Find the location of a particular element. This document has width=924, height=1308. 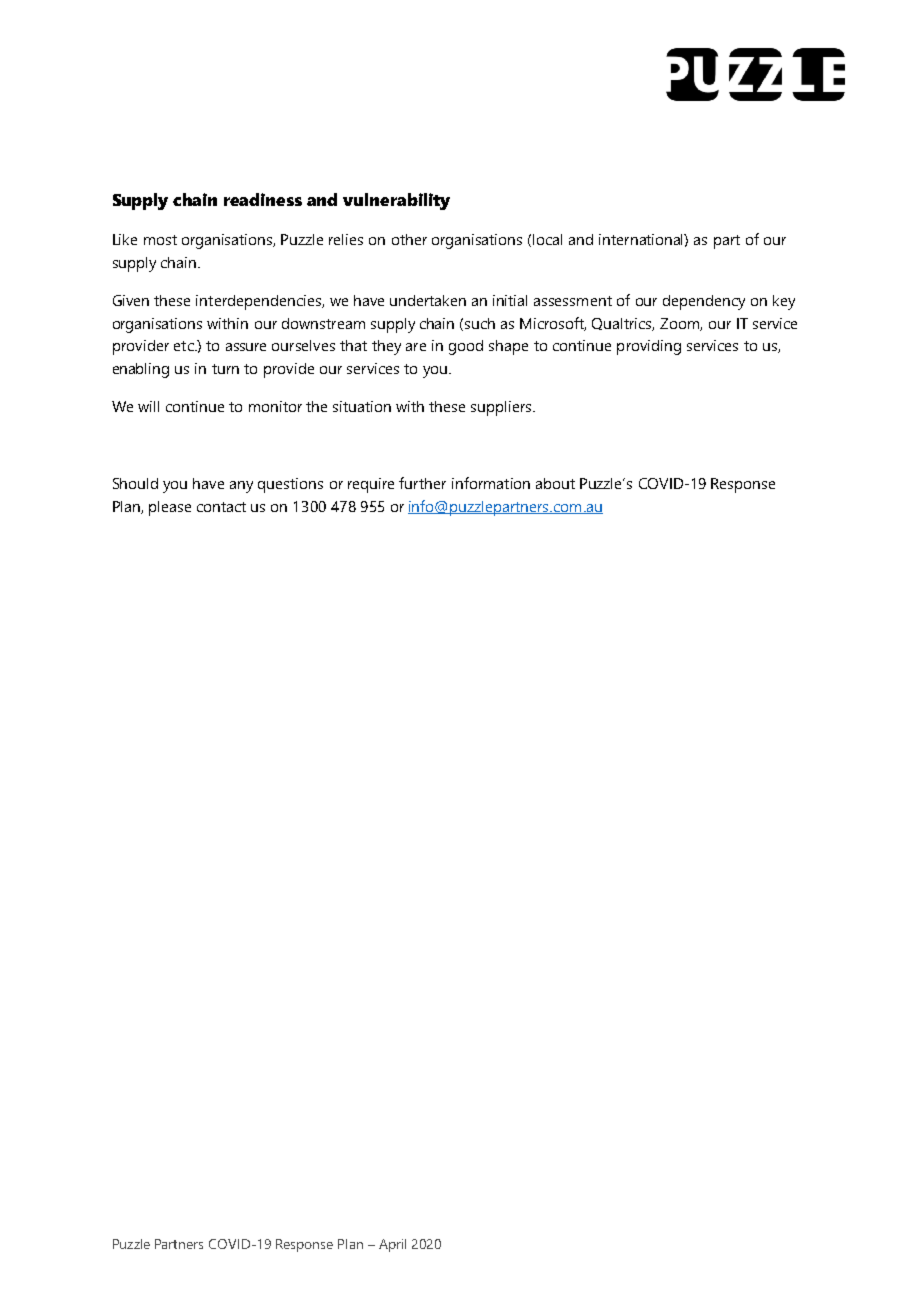

please is located at coordinates (170, 508).
